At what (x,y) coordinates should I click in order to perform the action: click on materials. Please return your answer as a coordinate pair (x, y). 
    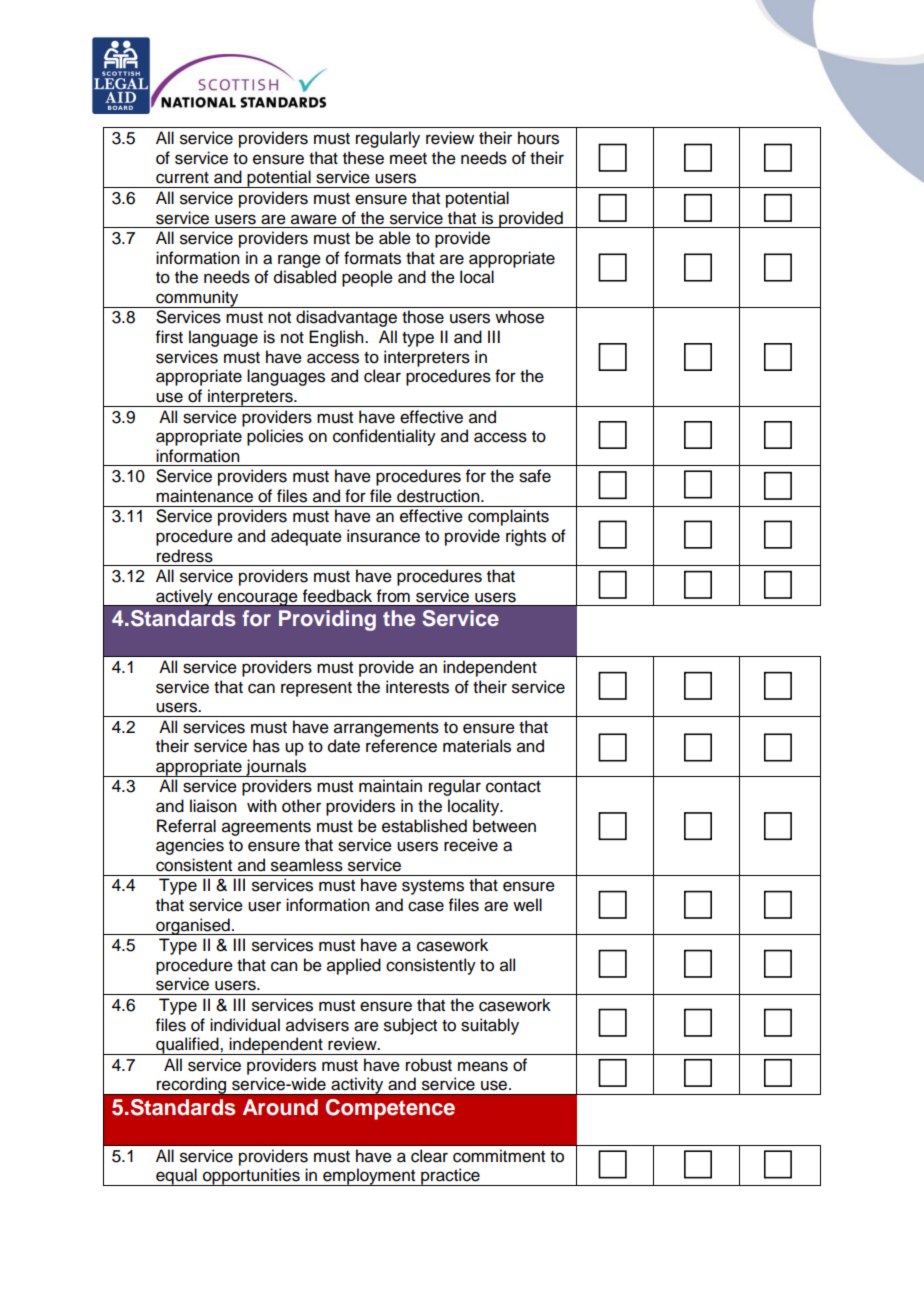
    Looking at the image, I should click on (477, 746).
